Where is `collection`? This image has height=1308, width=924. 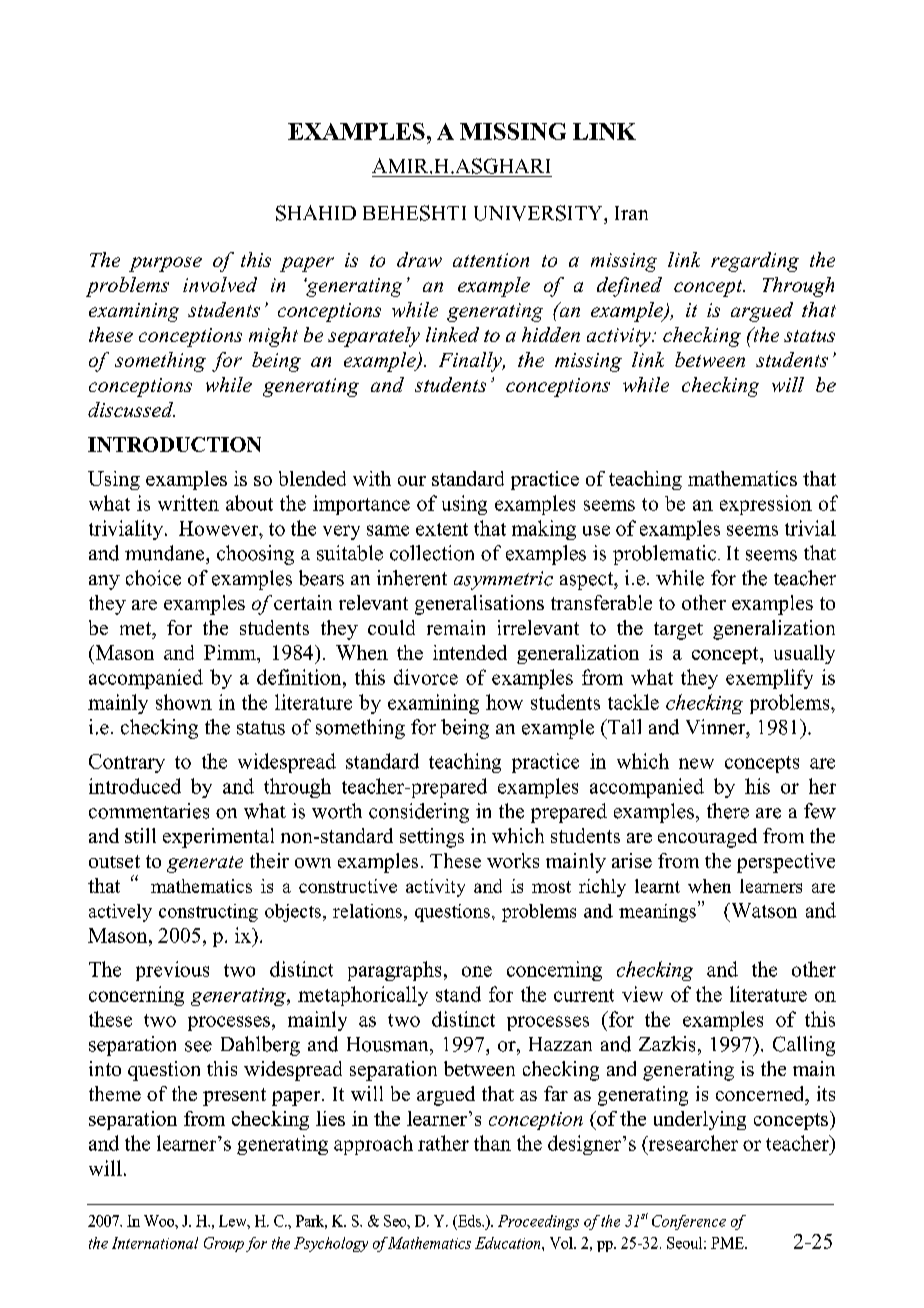 collection is located at coordinates (432, 553).
